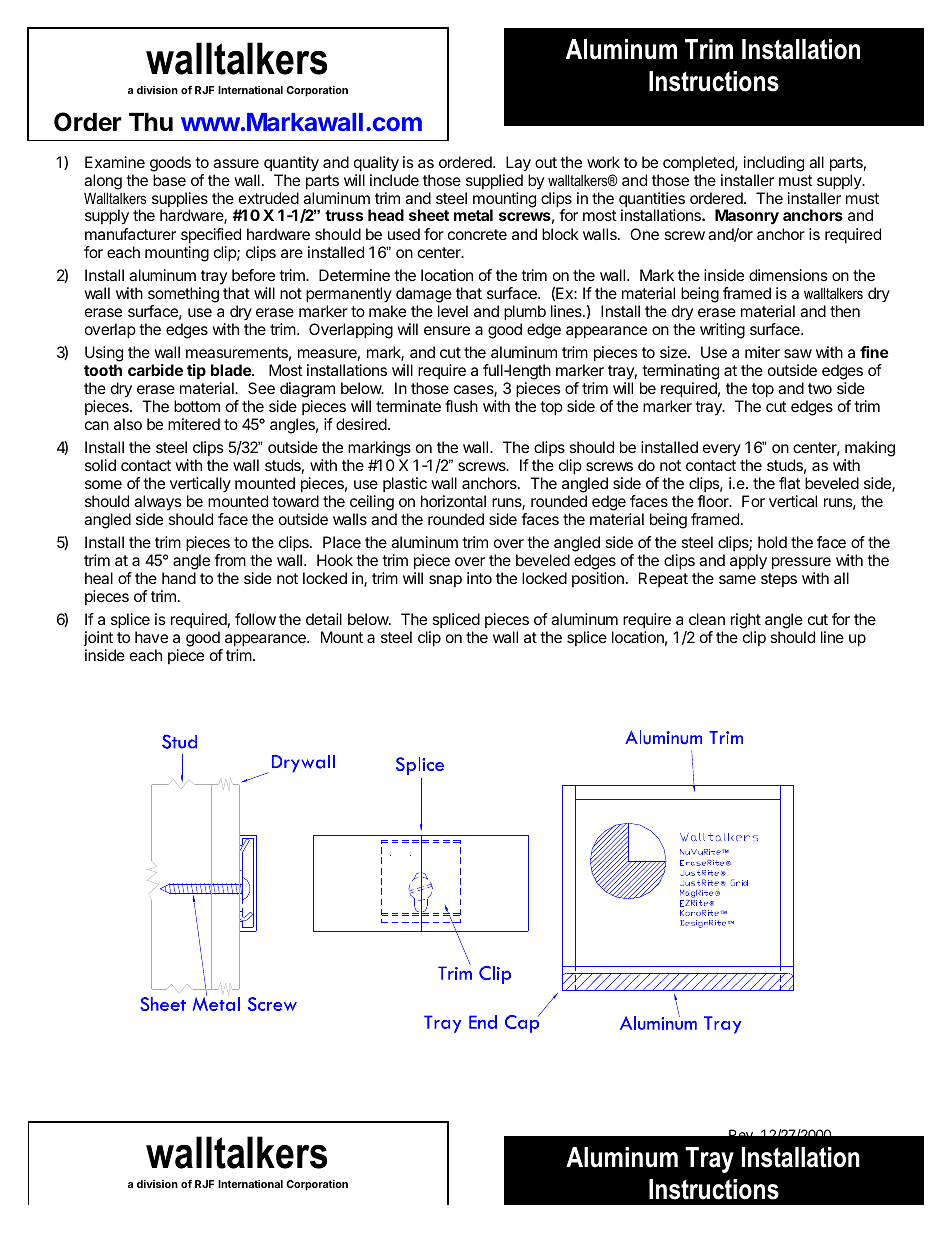 This screenshot has height=1233, width=952. Describe the element at coordinates (722, 450) in the screenshot. I see `every` at that location.
